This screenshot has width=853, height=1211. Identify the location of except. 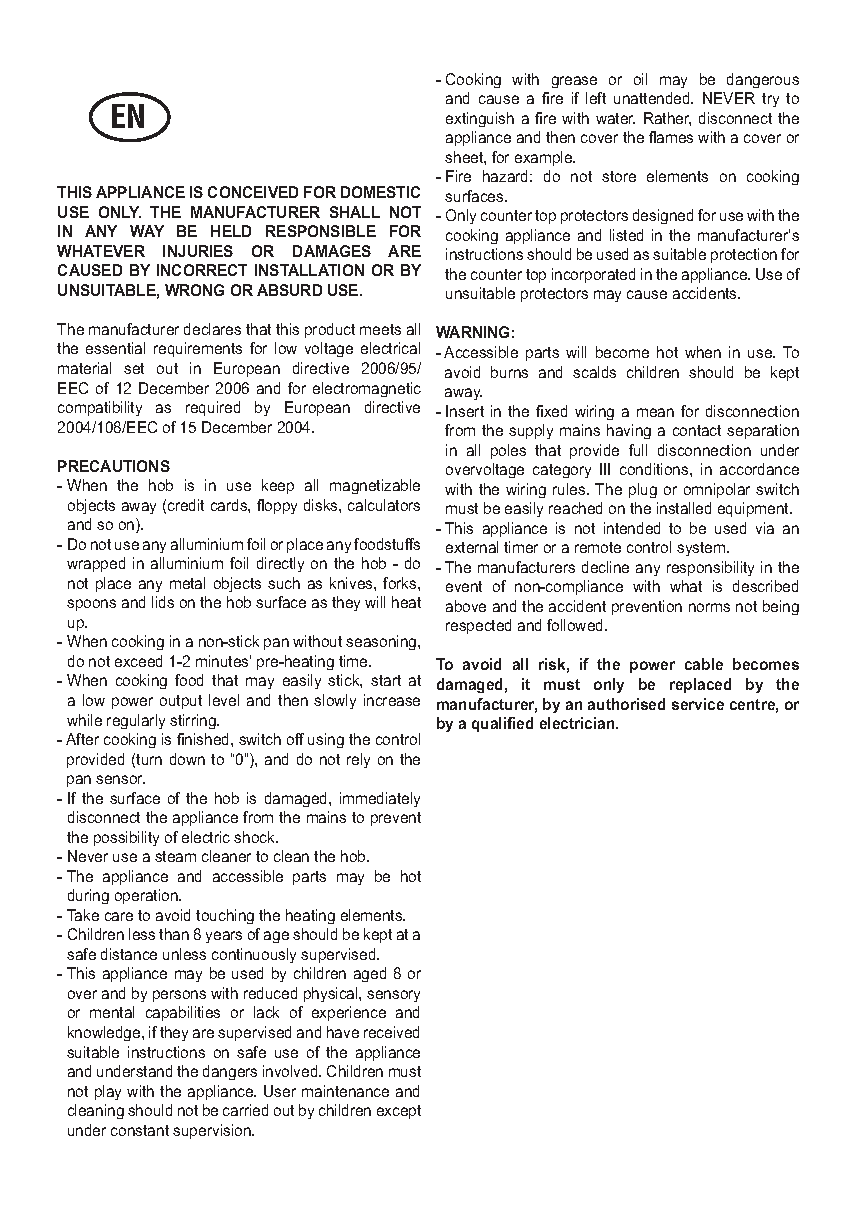
(399, 1112).
